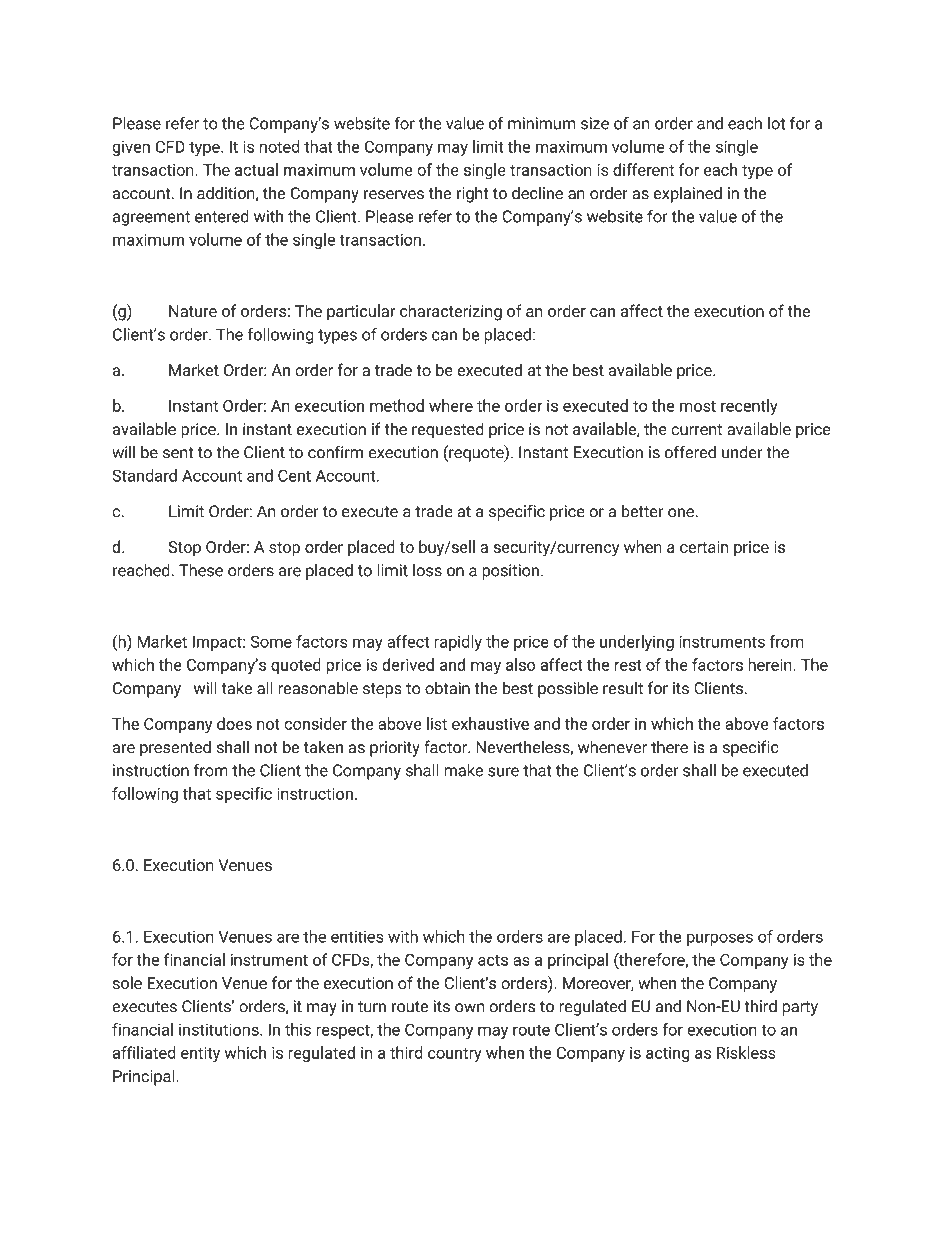 The width and height of the page is (952, 1233). I want to click on institutions, so click(220, 1029).
